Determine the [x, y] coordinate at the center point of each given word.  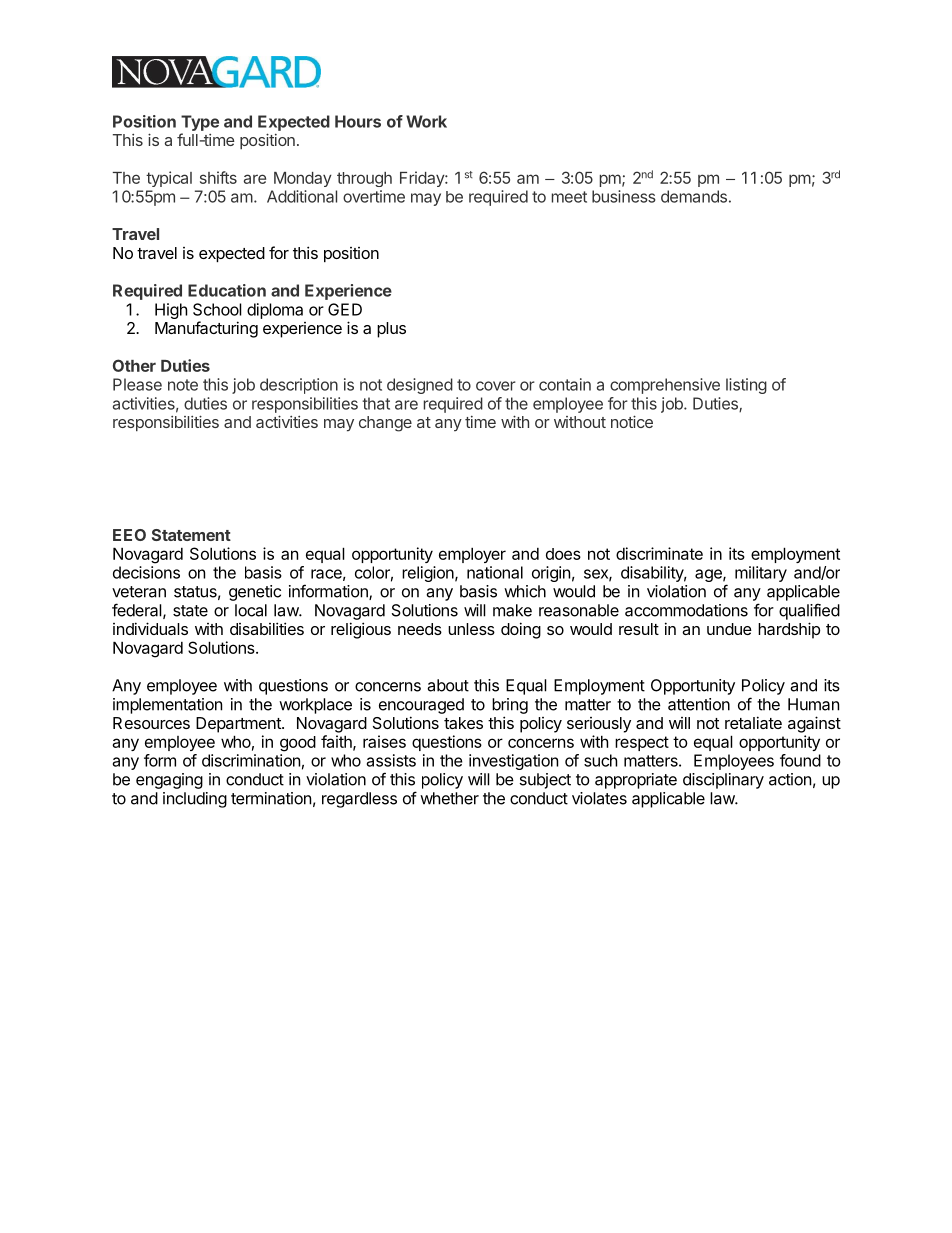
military [761, 574]
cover [496, 386]
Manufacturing [206, 329]
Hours [358, 121]
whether [449, 798]
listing [746, 386]
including [195, 800]
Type [200, 123]
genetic [255, 593]
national [495, 572]
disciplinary [723, 781]
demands [694, 196]
